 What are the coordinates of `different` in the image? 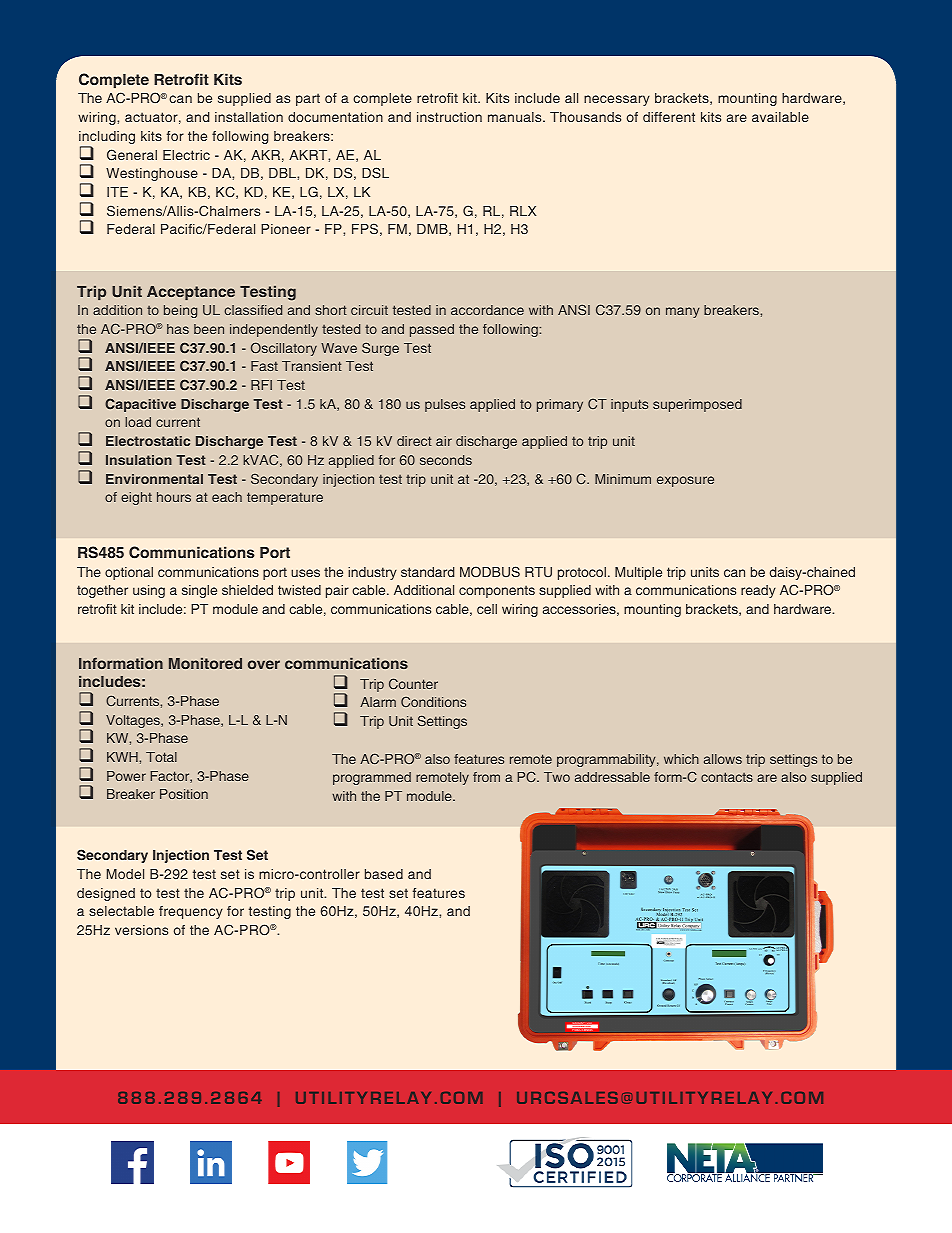 It's located at (669, 117).
